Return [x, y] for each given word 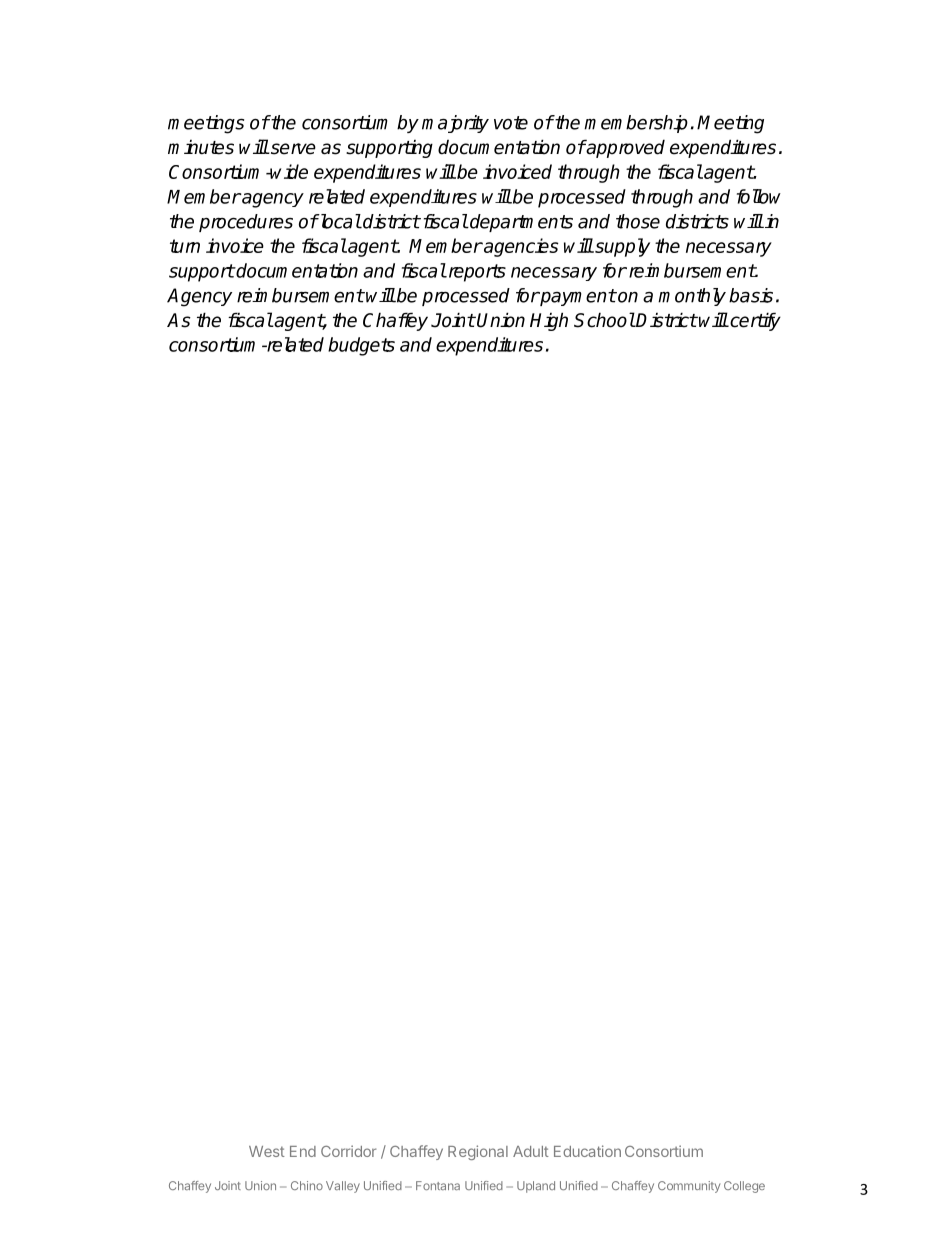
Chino [307, 1185]
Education [587, 1151]
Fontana [438, 1185]
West [267, 1151]
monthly [692, 297]
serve [292, 149]
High [549, 321]
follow [759, 196]
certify [754, 321]
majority [455, 124]
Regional [478, 1152]
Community [689, 1187]
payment [577, 297]
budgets [361, 346]
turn [185, 246]
